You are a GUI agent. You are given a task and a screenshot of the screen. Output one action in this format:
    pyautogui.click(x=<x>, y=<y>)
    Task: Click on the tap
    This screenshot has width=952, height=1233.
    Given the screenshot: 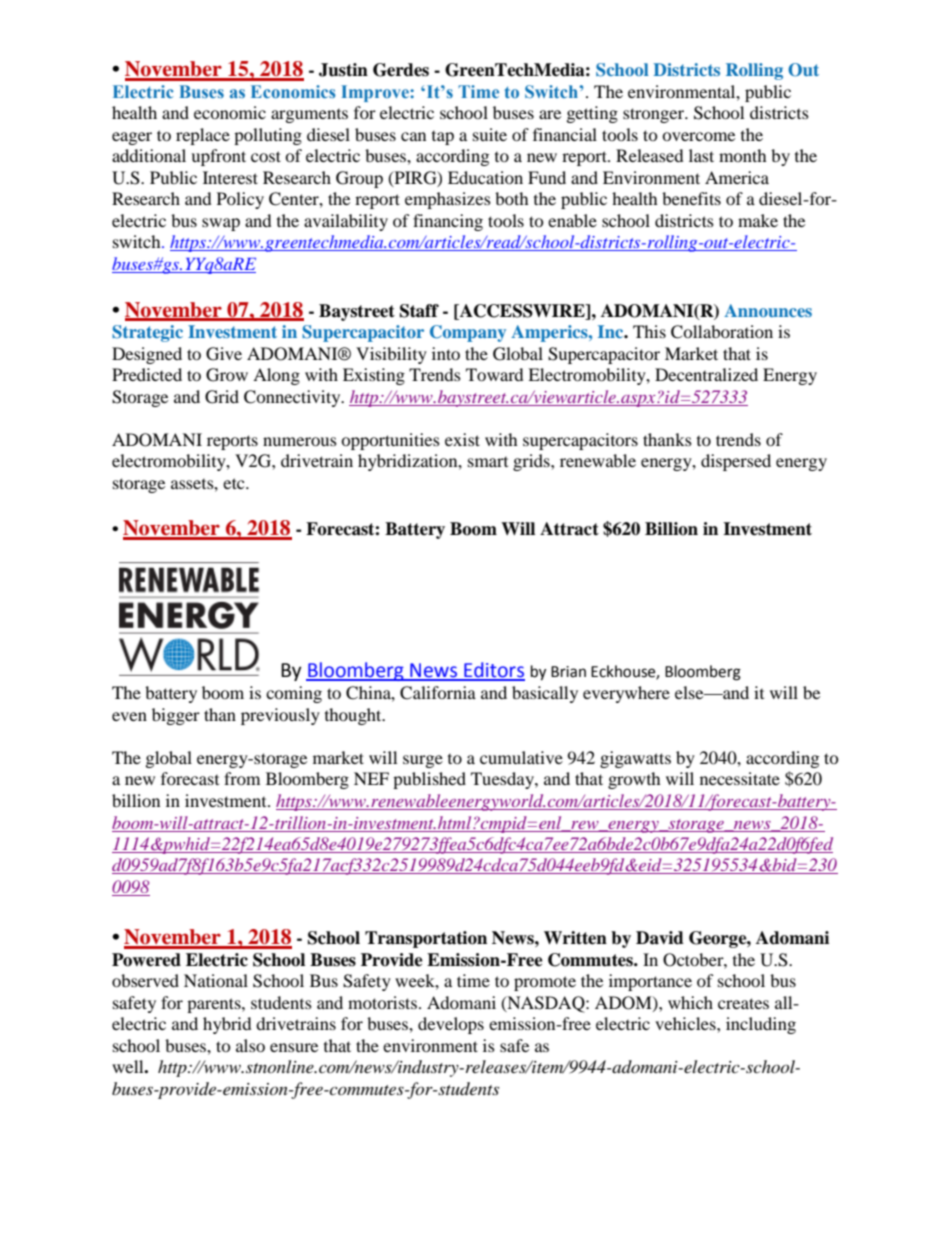 What is the action you would take?
    pyautogui.click(x=443, y=138)
